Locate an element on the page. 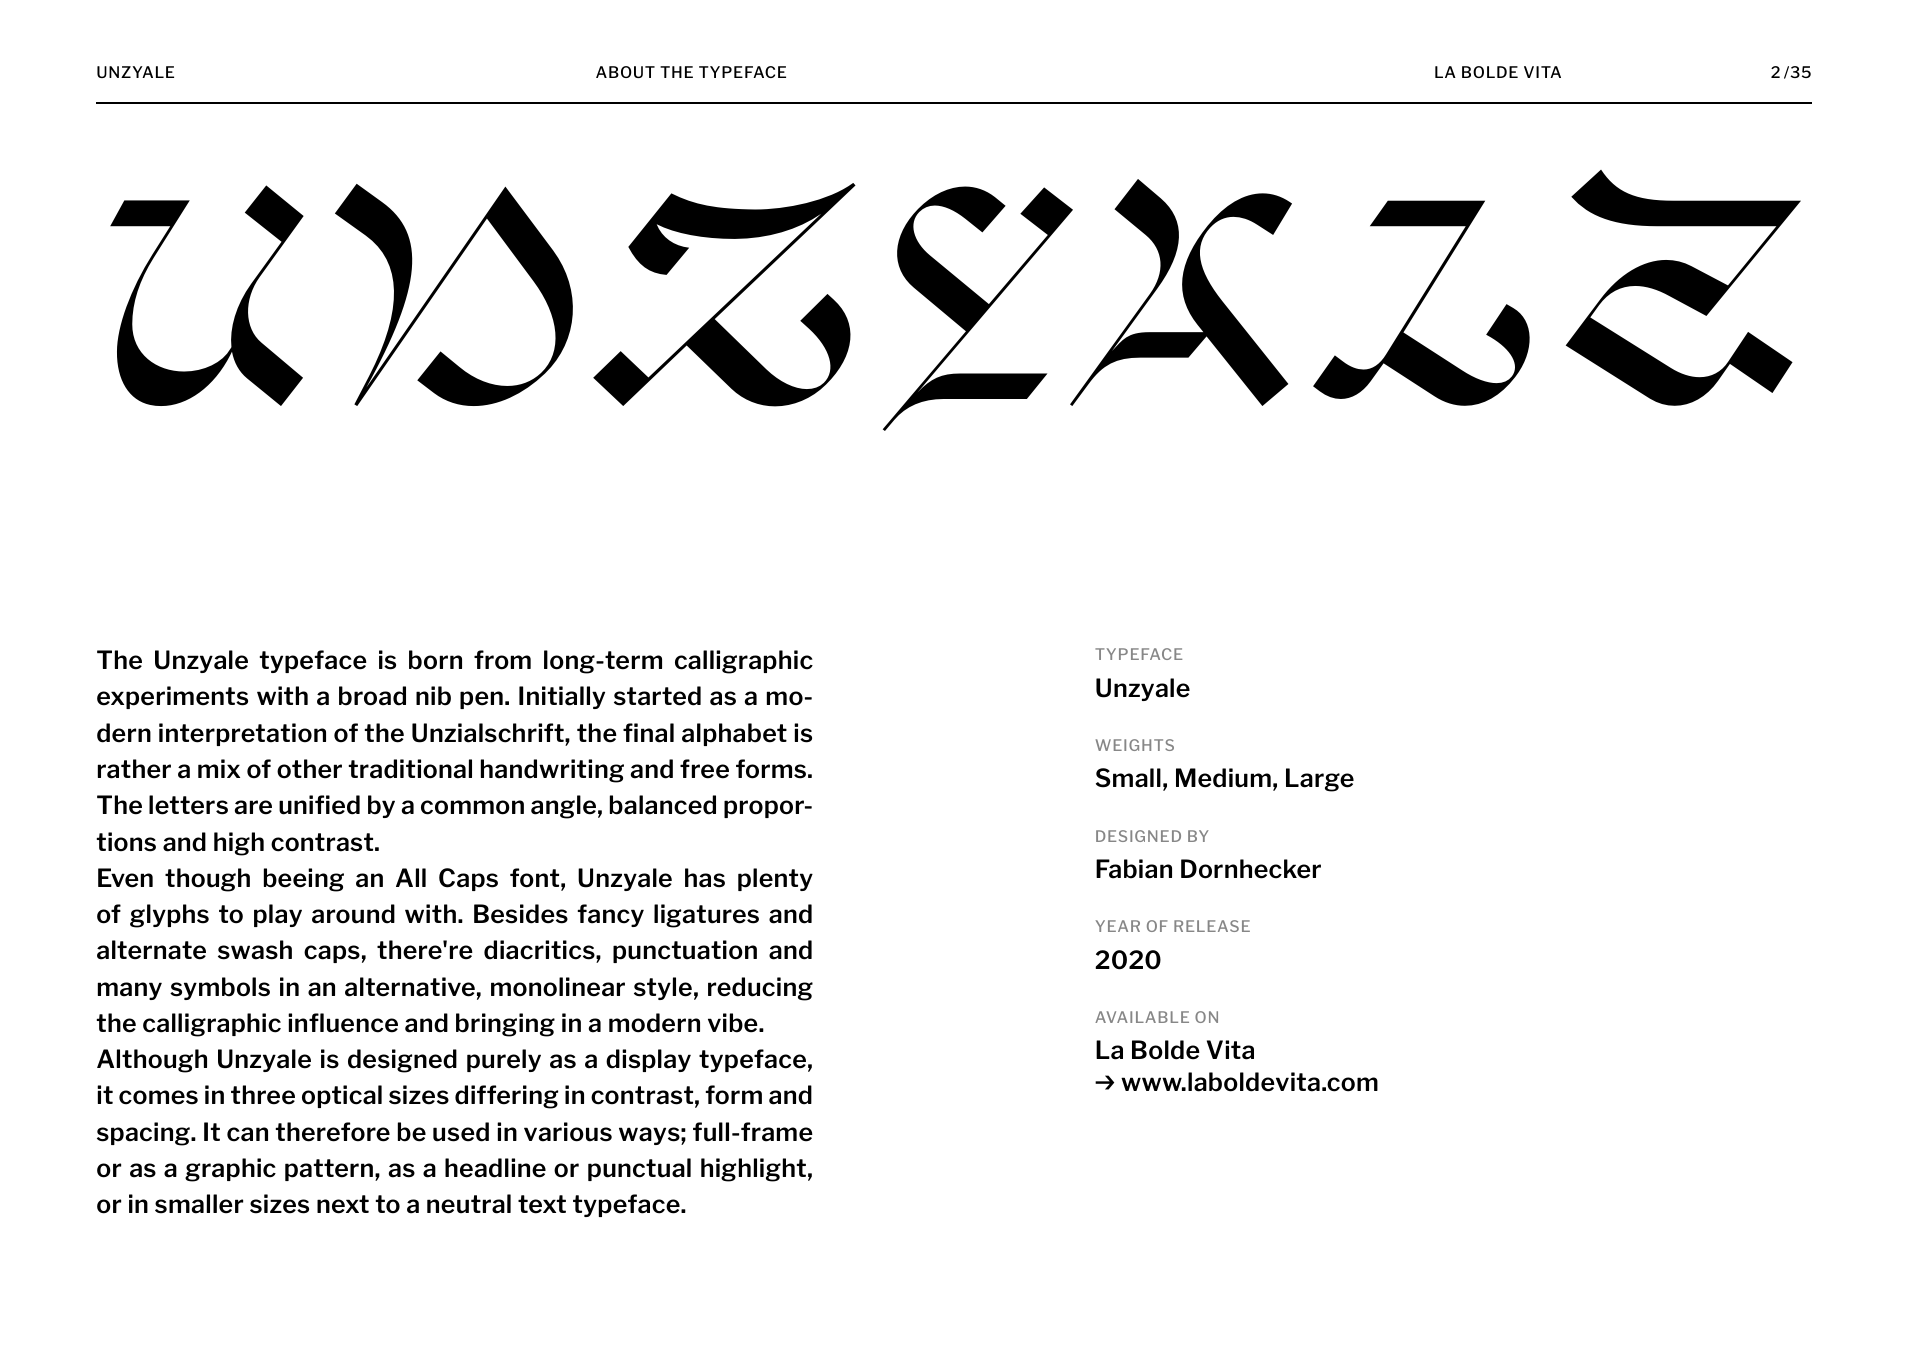 This page has height=1349, width=1908. ABOUT is located at coordinates (625, 72).
